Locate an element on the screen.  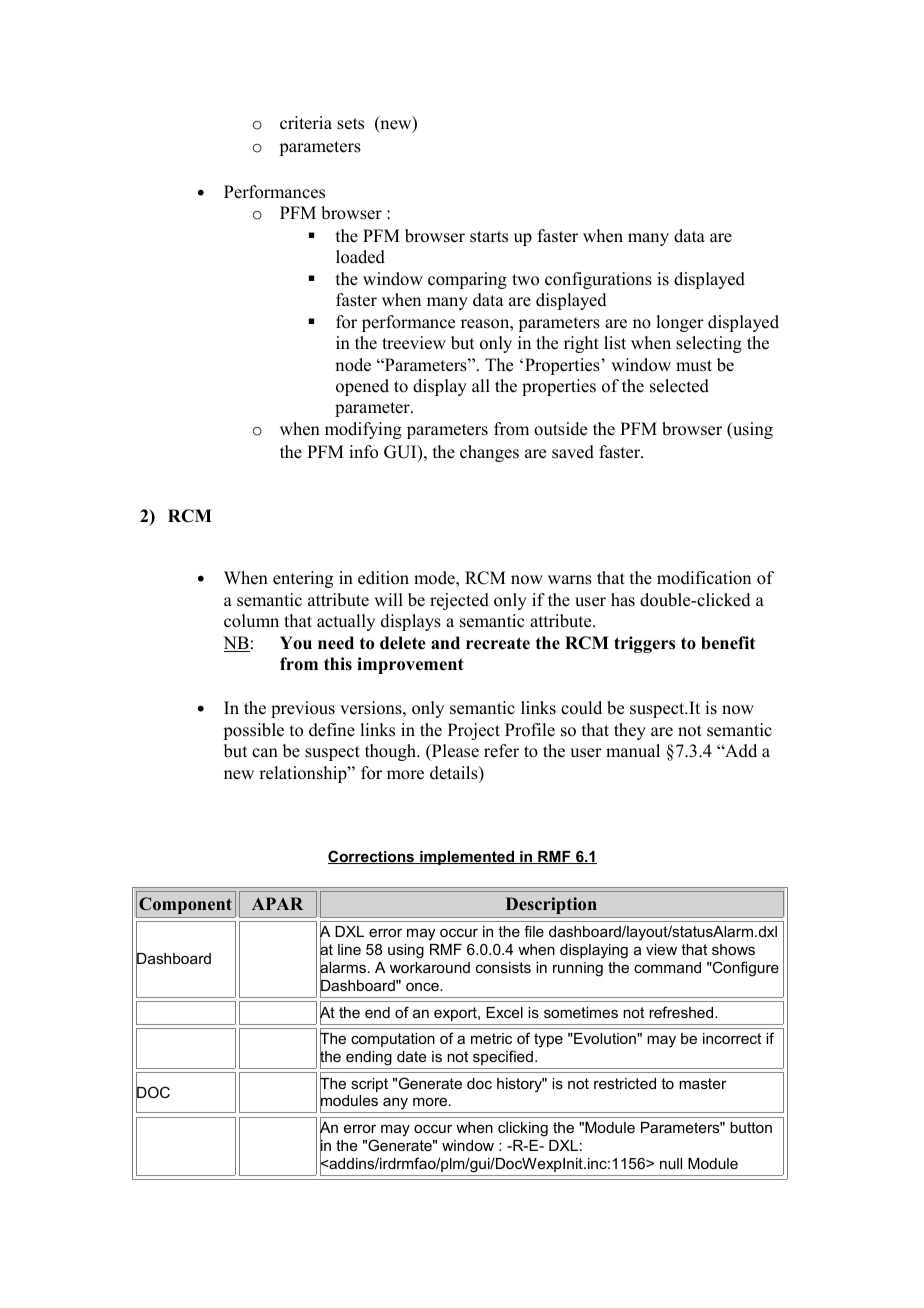
starts is located at coordinates (489, 237).
